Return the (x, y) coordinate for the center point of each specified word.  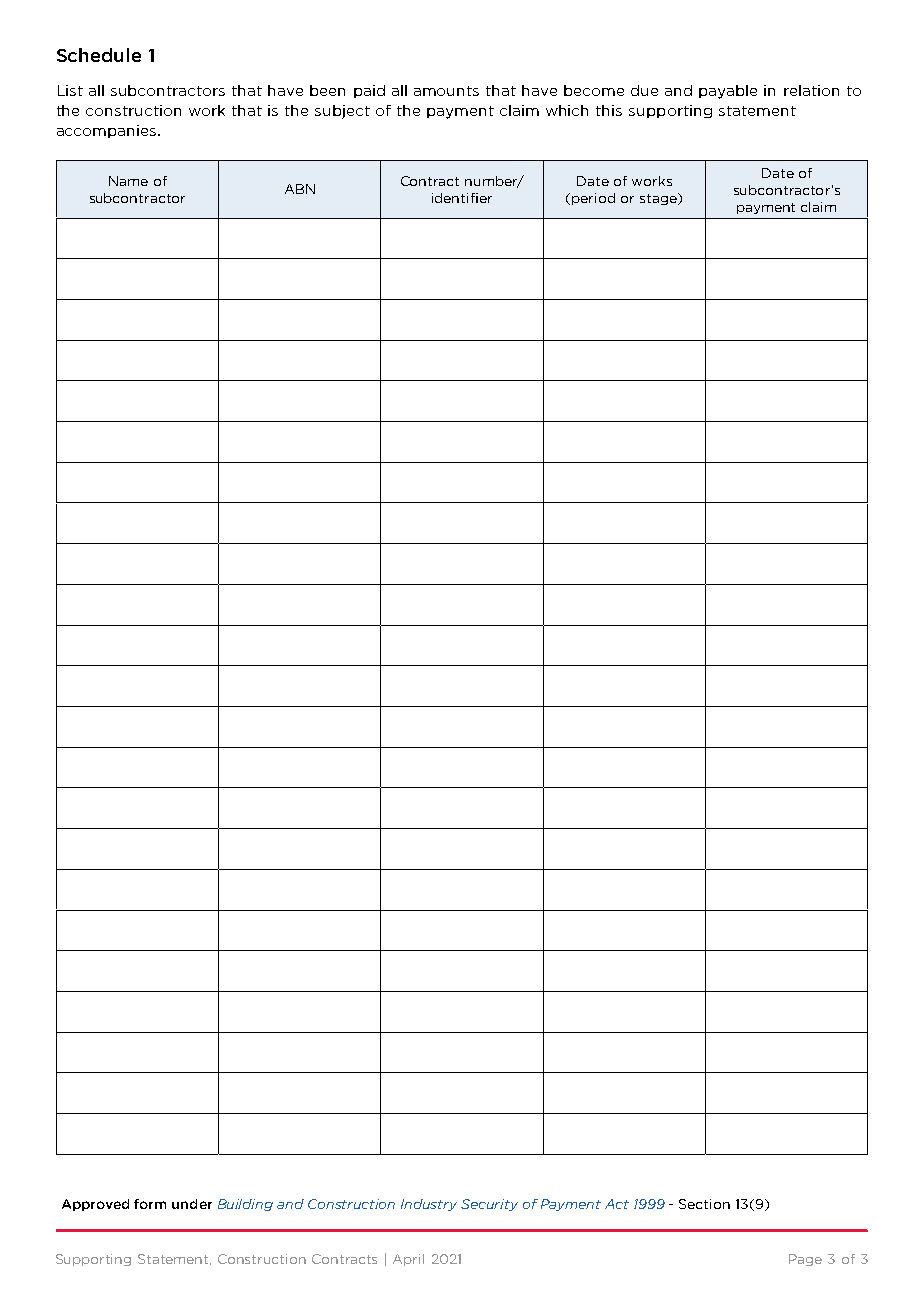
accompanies (106, 131)
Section (704, 1204)
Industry (429, 1205)
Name (128, 181)
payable (728, 92)
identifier (462, 198)
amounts (446, 91)
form (150, 1204)
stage (660, 199)
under (192, 1204)
